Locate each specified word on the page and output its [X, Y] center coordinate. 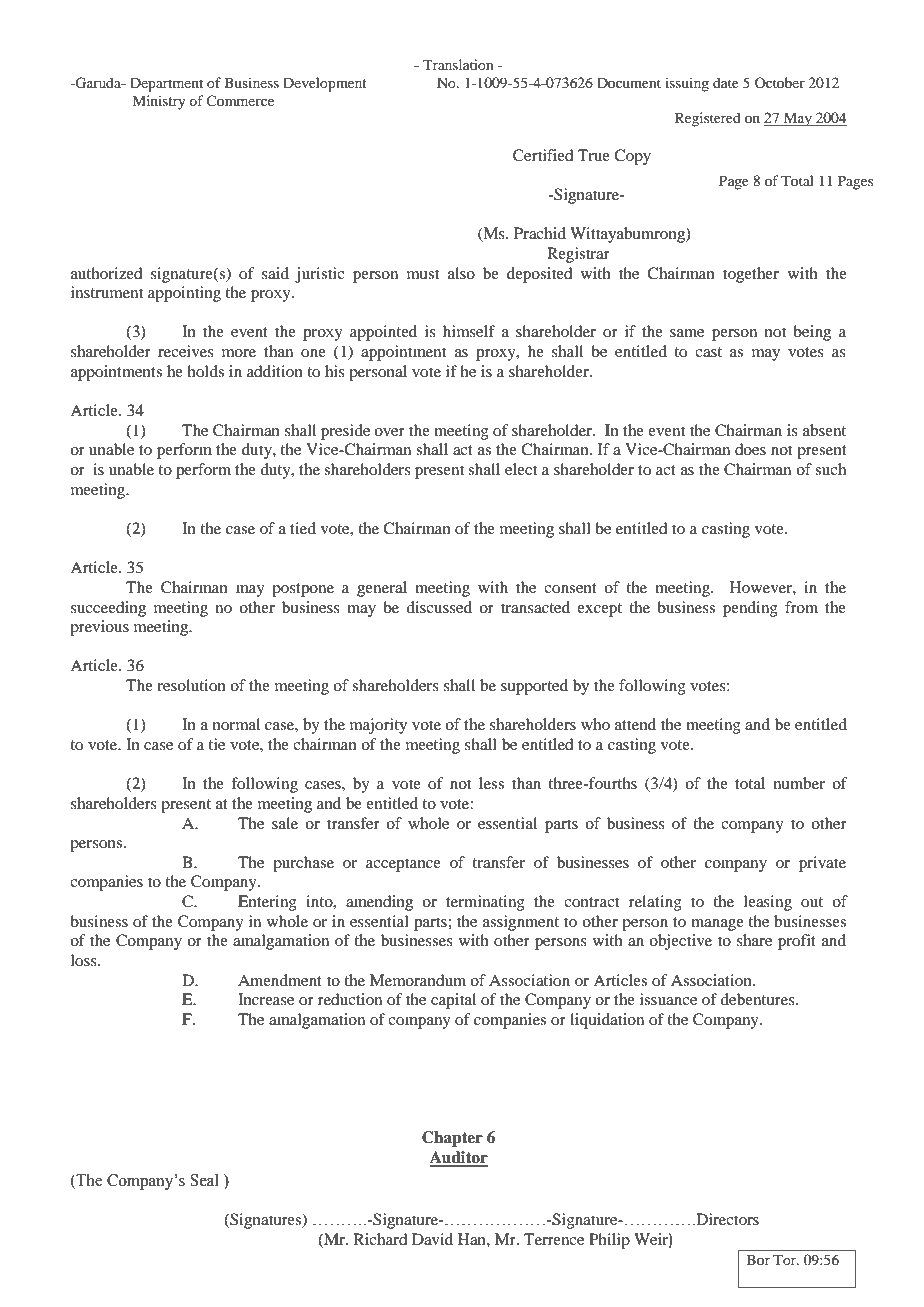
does [750, 449]
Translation [458, 64]
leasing [768, 903]
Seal [204, 1180]
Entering [267, 903]
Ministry [158, 102]
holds [205, 371]
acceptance [403, 865]
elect [521, 469]
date [726, 82]
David [432, 1239]
